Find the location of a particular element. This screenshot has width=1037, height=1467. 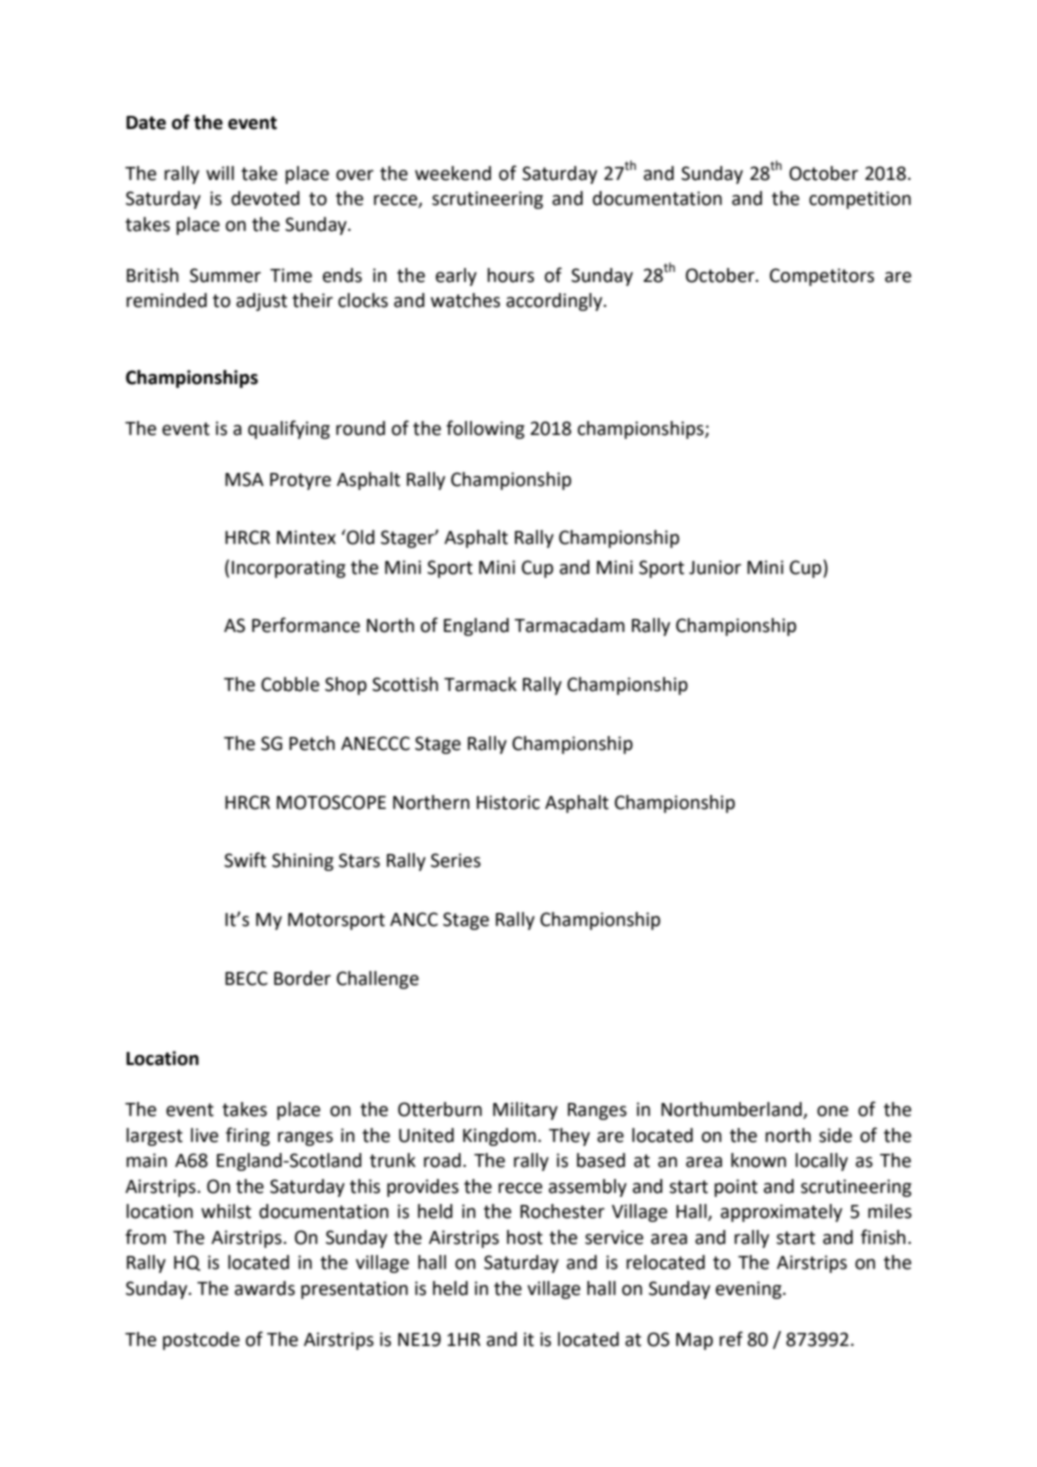

Junior is located at coordinates (715, 567).
